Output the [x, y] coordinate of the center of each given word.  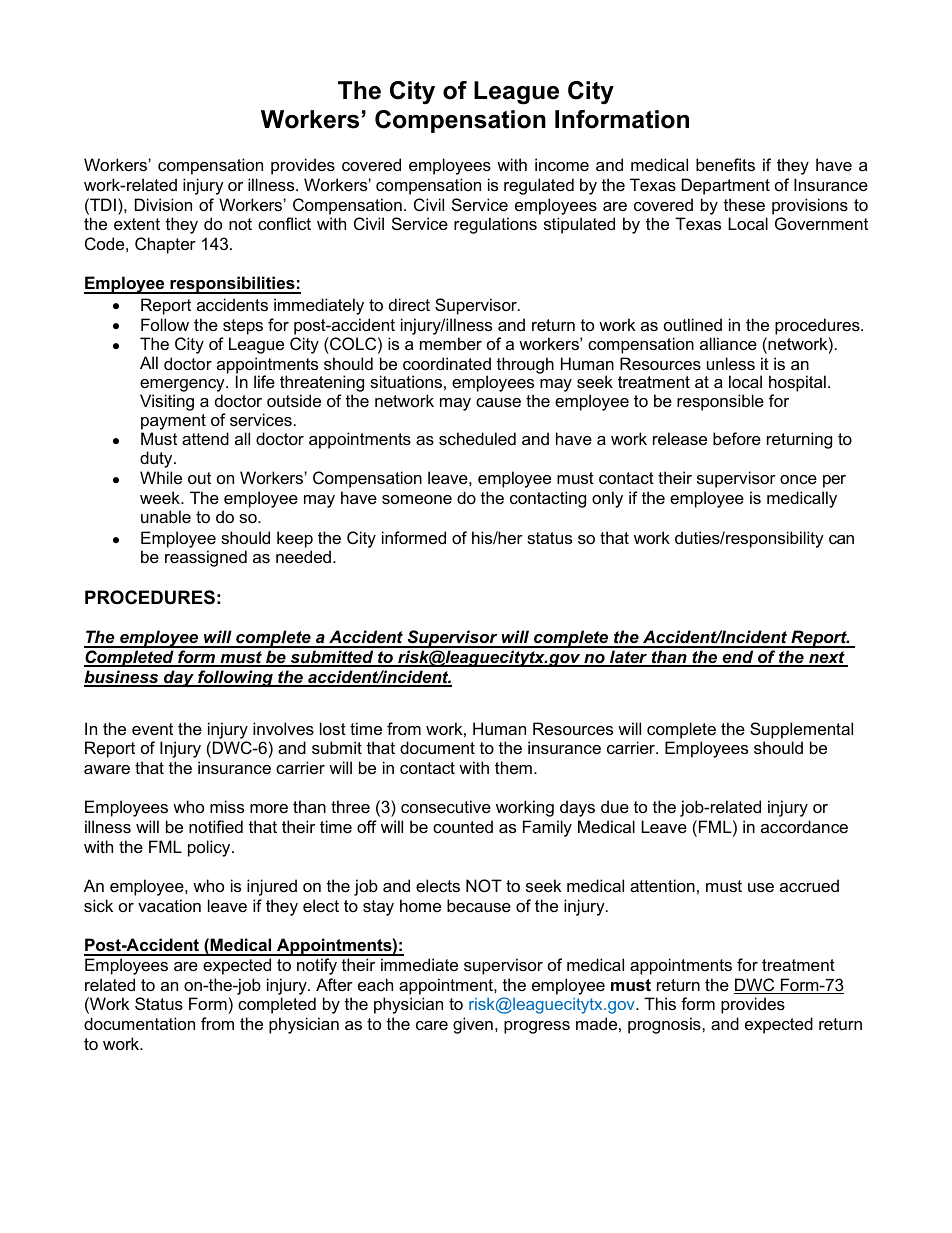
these [744, 204]
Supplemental [801, 730]
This [660, 1003]
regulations [495, 225]
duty [157, 459]
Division [163, 204]
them [513, 767]
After [334, 984]
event [152, 729]
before [737, 438]
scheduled [477, 438]
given [473, 1025]
